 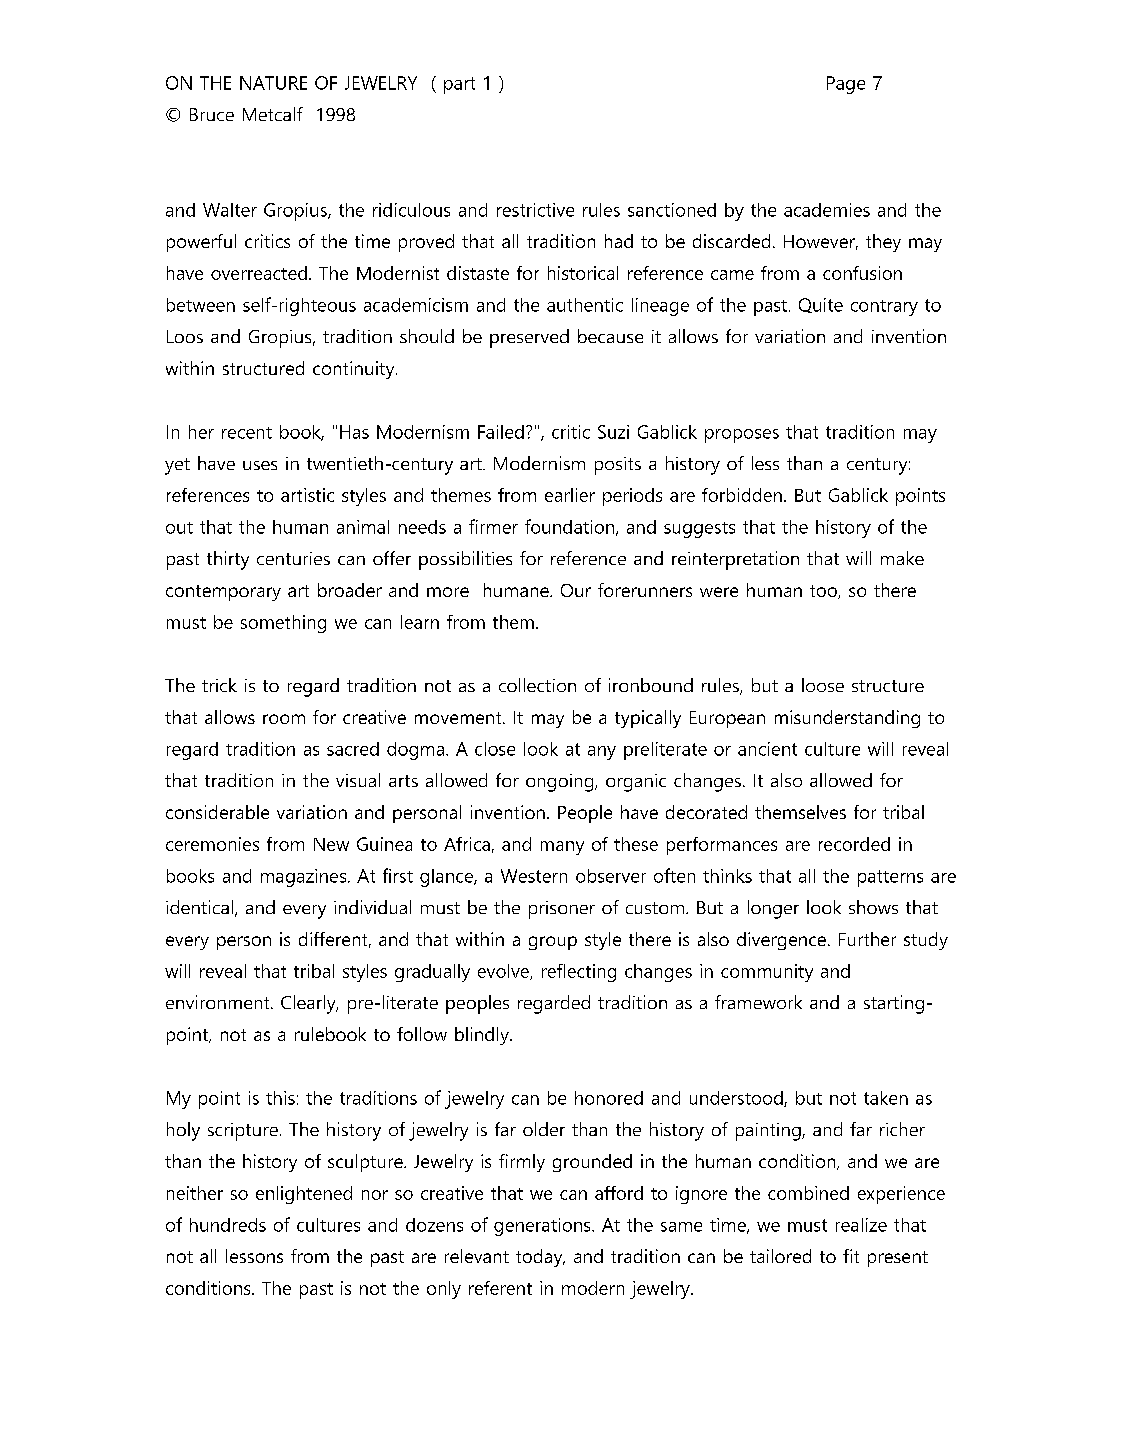 I want to click on hundreds, so click(x=228, y=1225).
